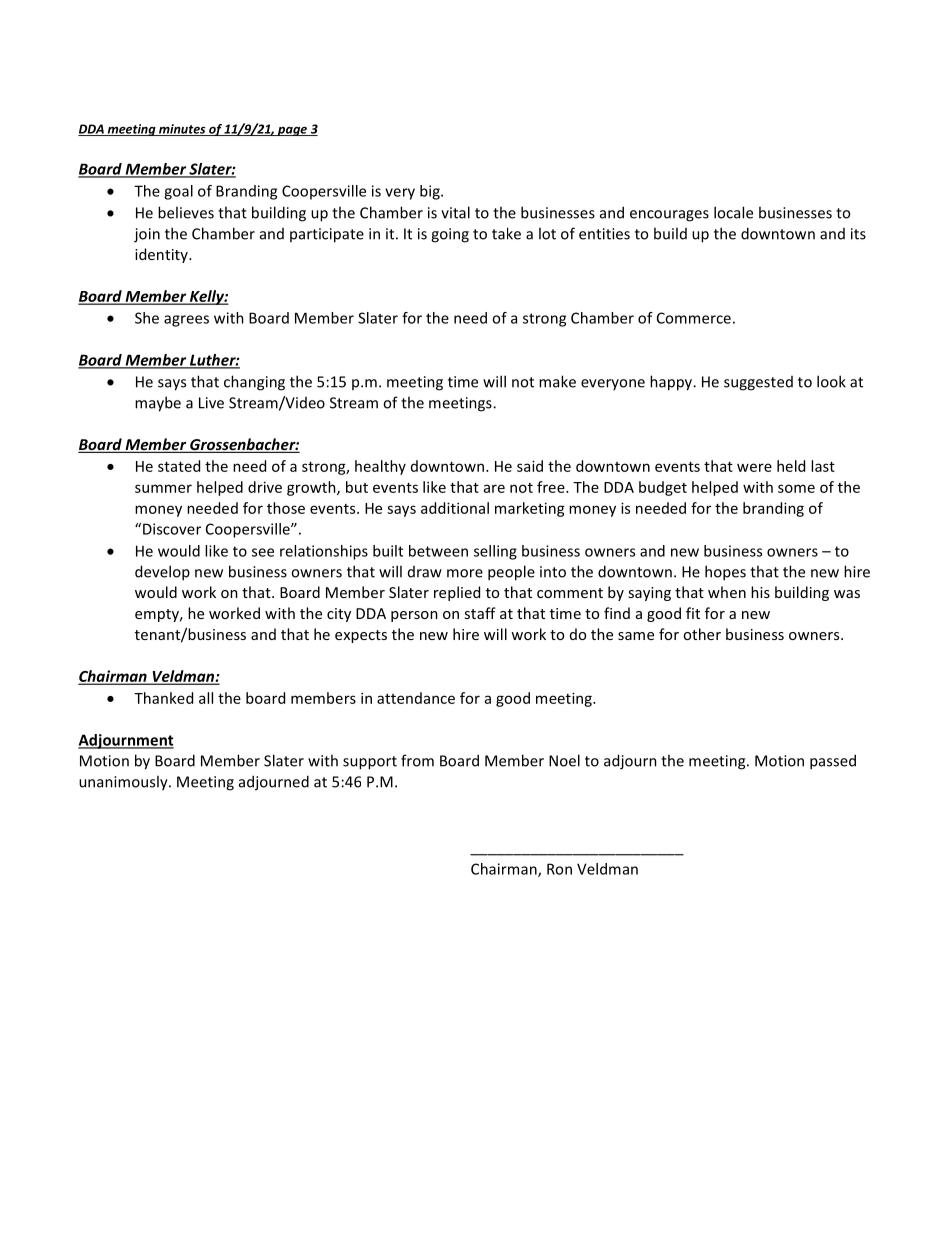 The image size is (952, 1233). What do you see at coordinates (506, 233) in the screenshot?
I see `take` at bounding box center [506, 233].
